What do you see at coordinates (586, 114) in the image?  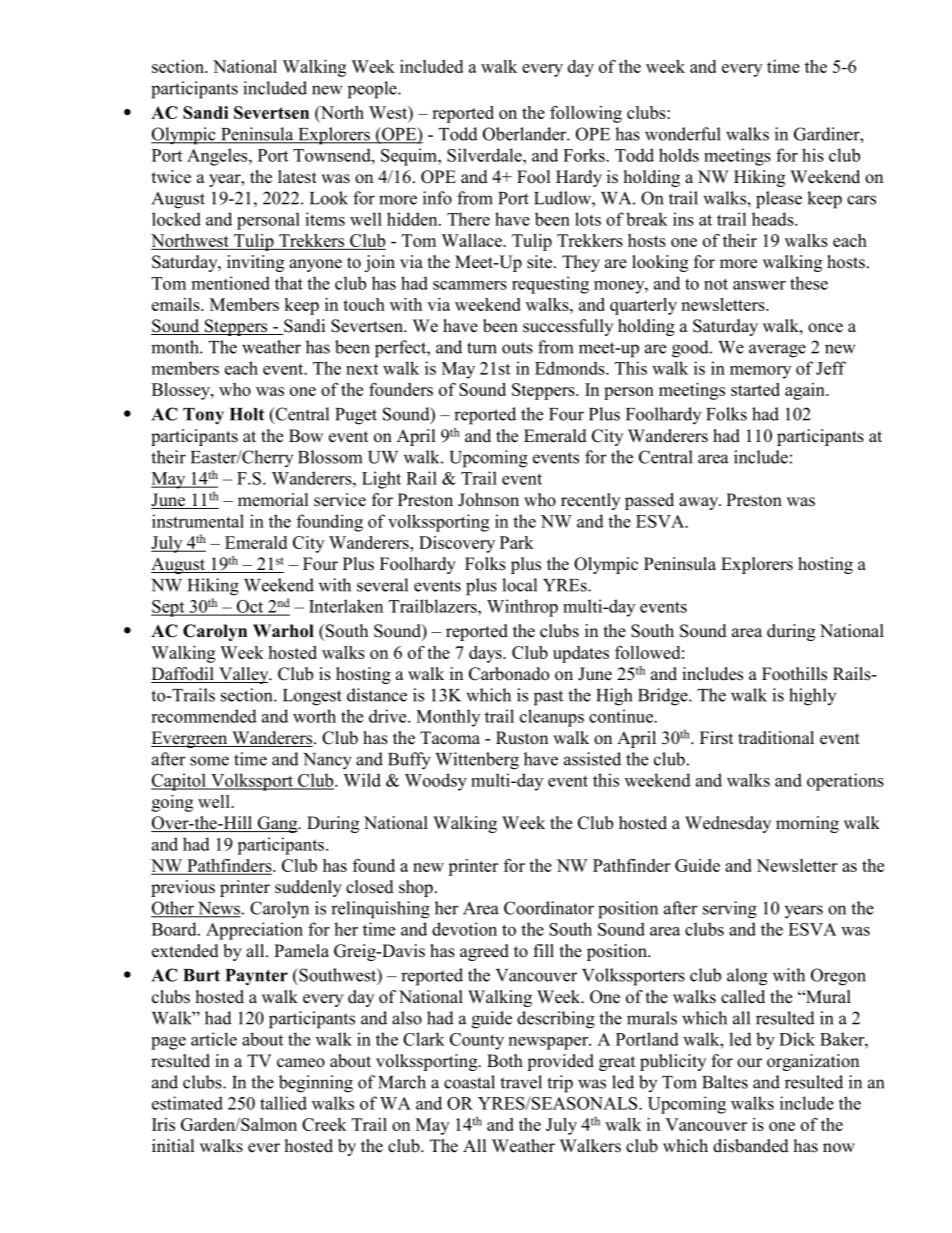 I see `following` at bounding box center [586, 114].
